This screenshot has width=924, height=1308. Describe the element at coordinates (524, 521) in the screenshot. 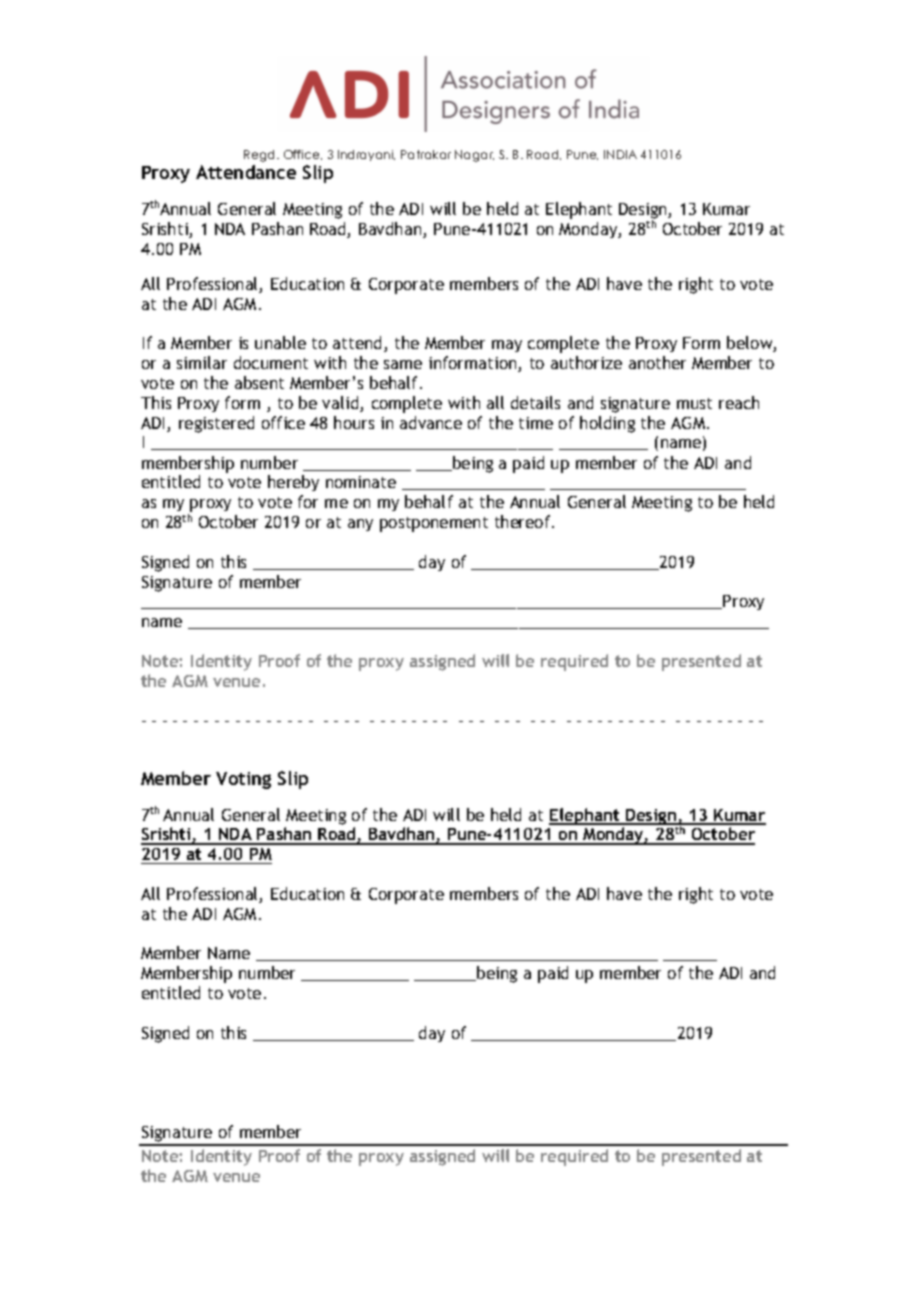

I see `thereof` at that location.
